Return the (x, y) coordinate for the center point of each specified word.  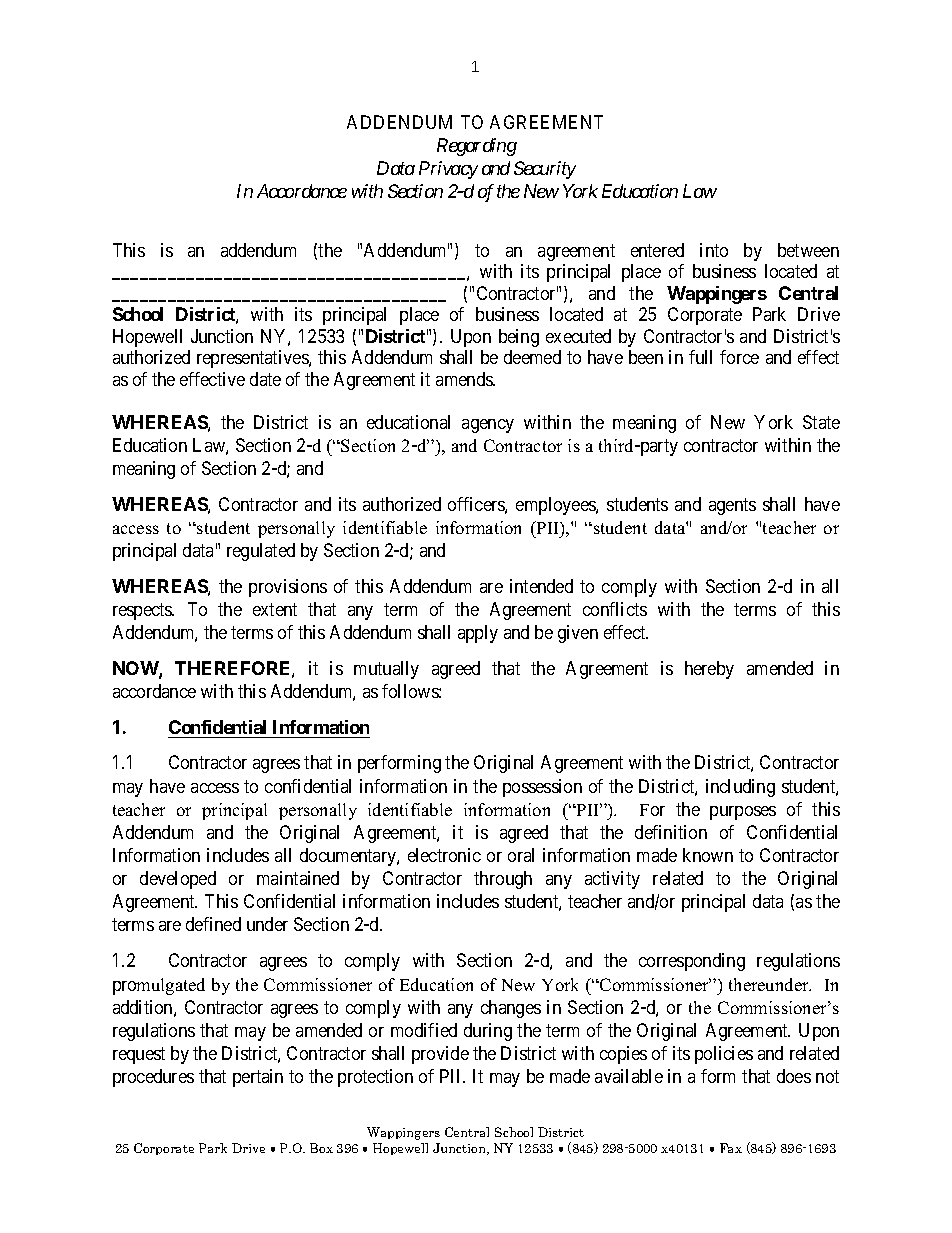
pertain (258, 1078)
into (714, 250)
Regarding (477, 147)
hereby (709, 670)
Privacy (448, 170)
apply (478, 634)
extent (275, 609)
